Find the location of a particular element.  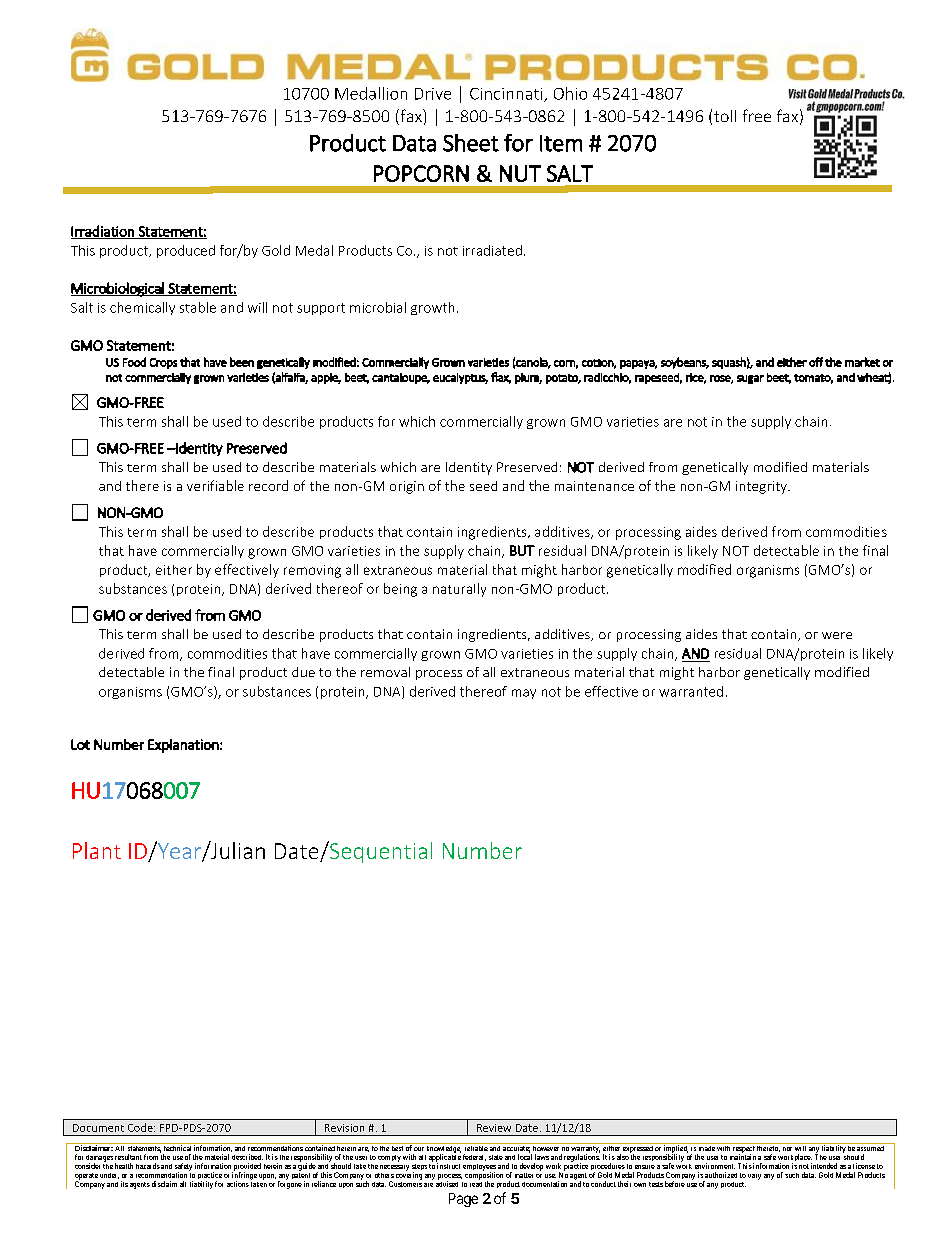

toll is located at coordinates (725, 116).
